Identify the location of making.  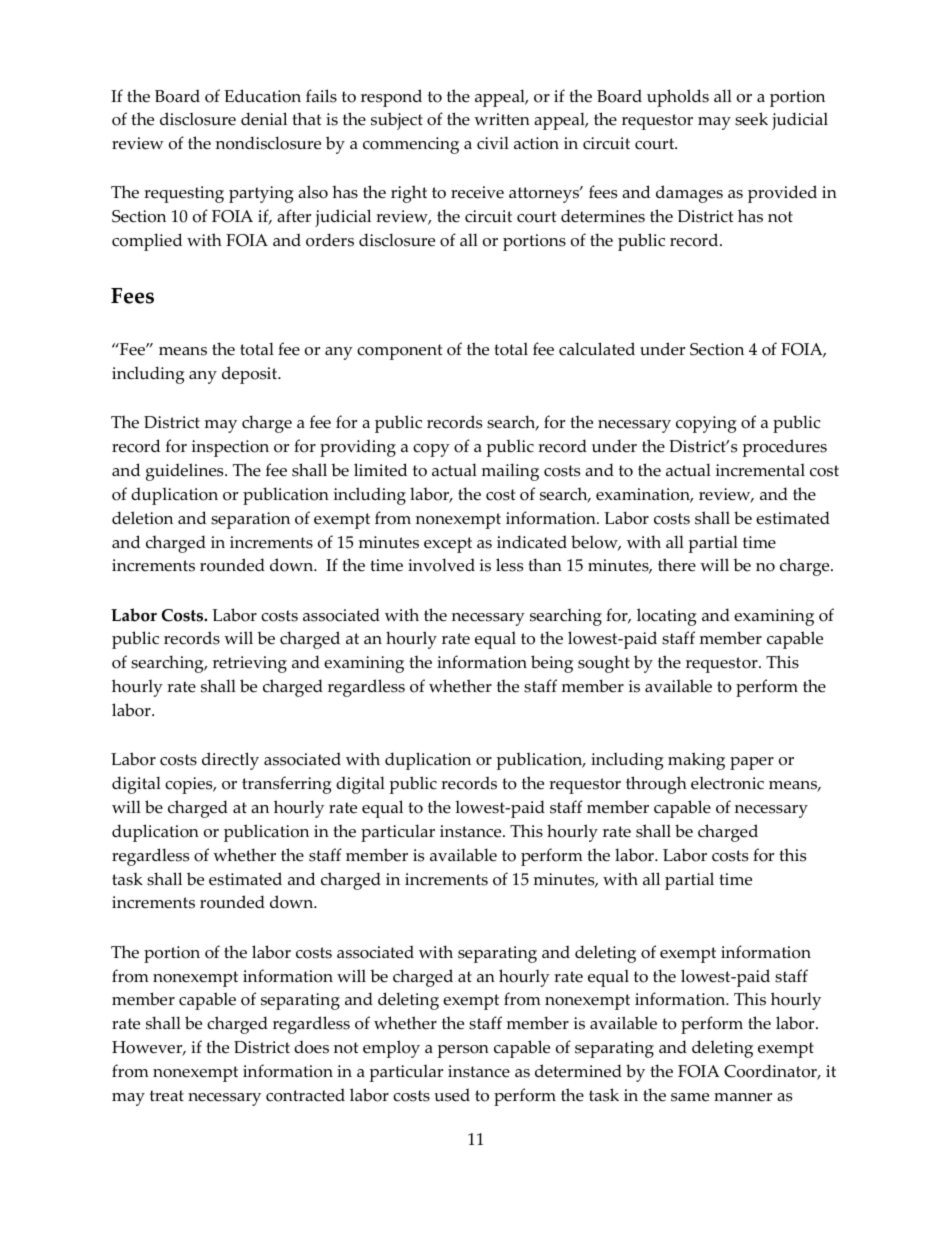
(696, 761).
